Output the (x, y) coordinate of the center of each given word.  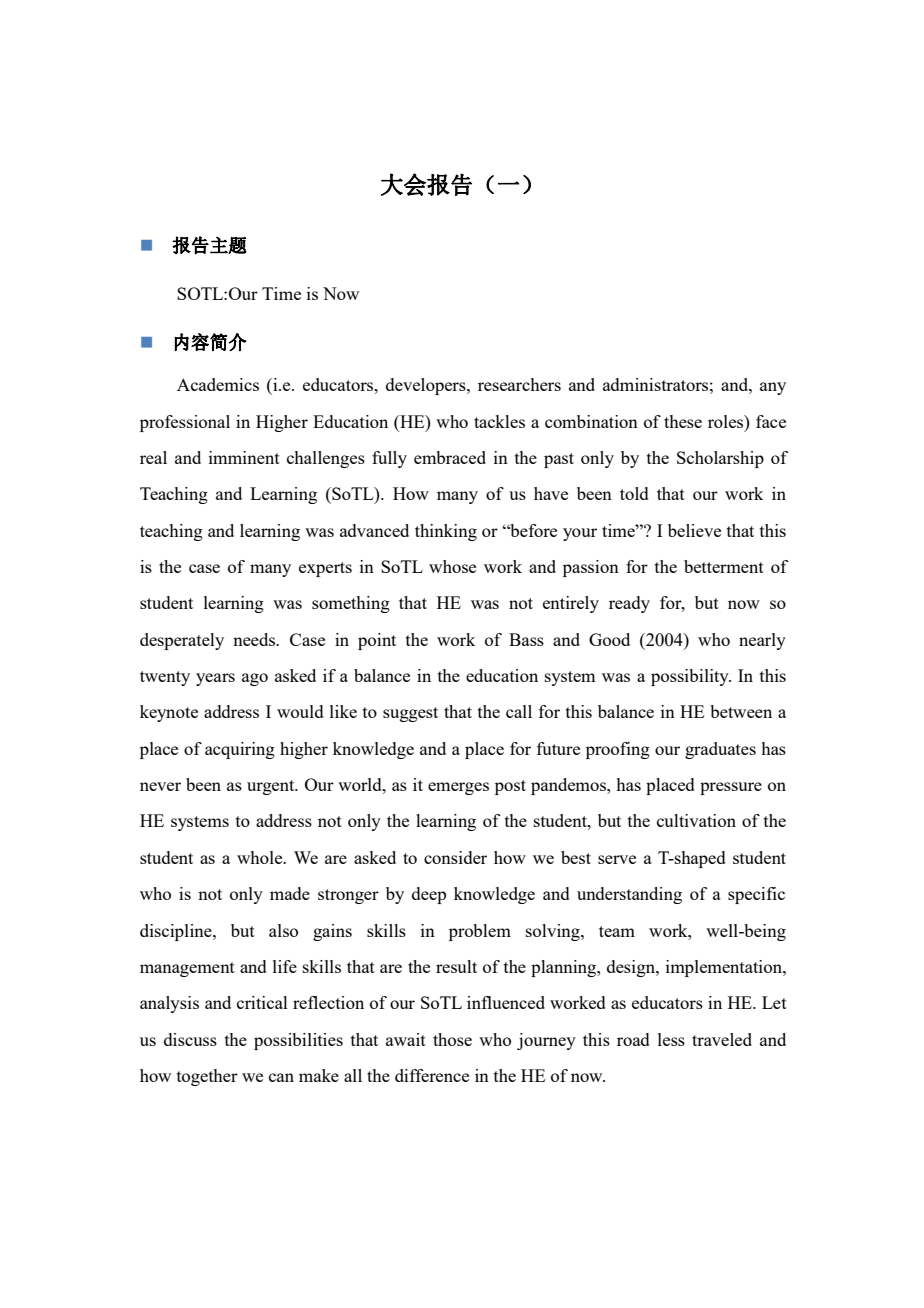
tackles (499, 421)
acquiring (240, 750)
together (207, 1077)
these (683, 421)
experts (325, 569)
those (452, 1039)
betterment (724, 566)
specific (756, 895)
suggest (410, 714)
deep (429, 895)
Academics (218, 384)
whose (452, 566)
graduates (720, 750)
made (290, 893)
